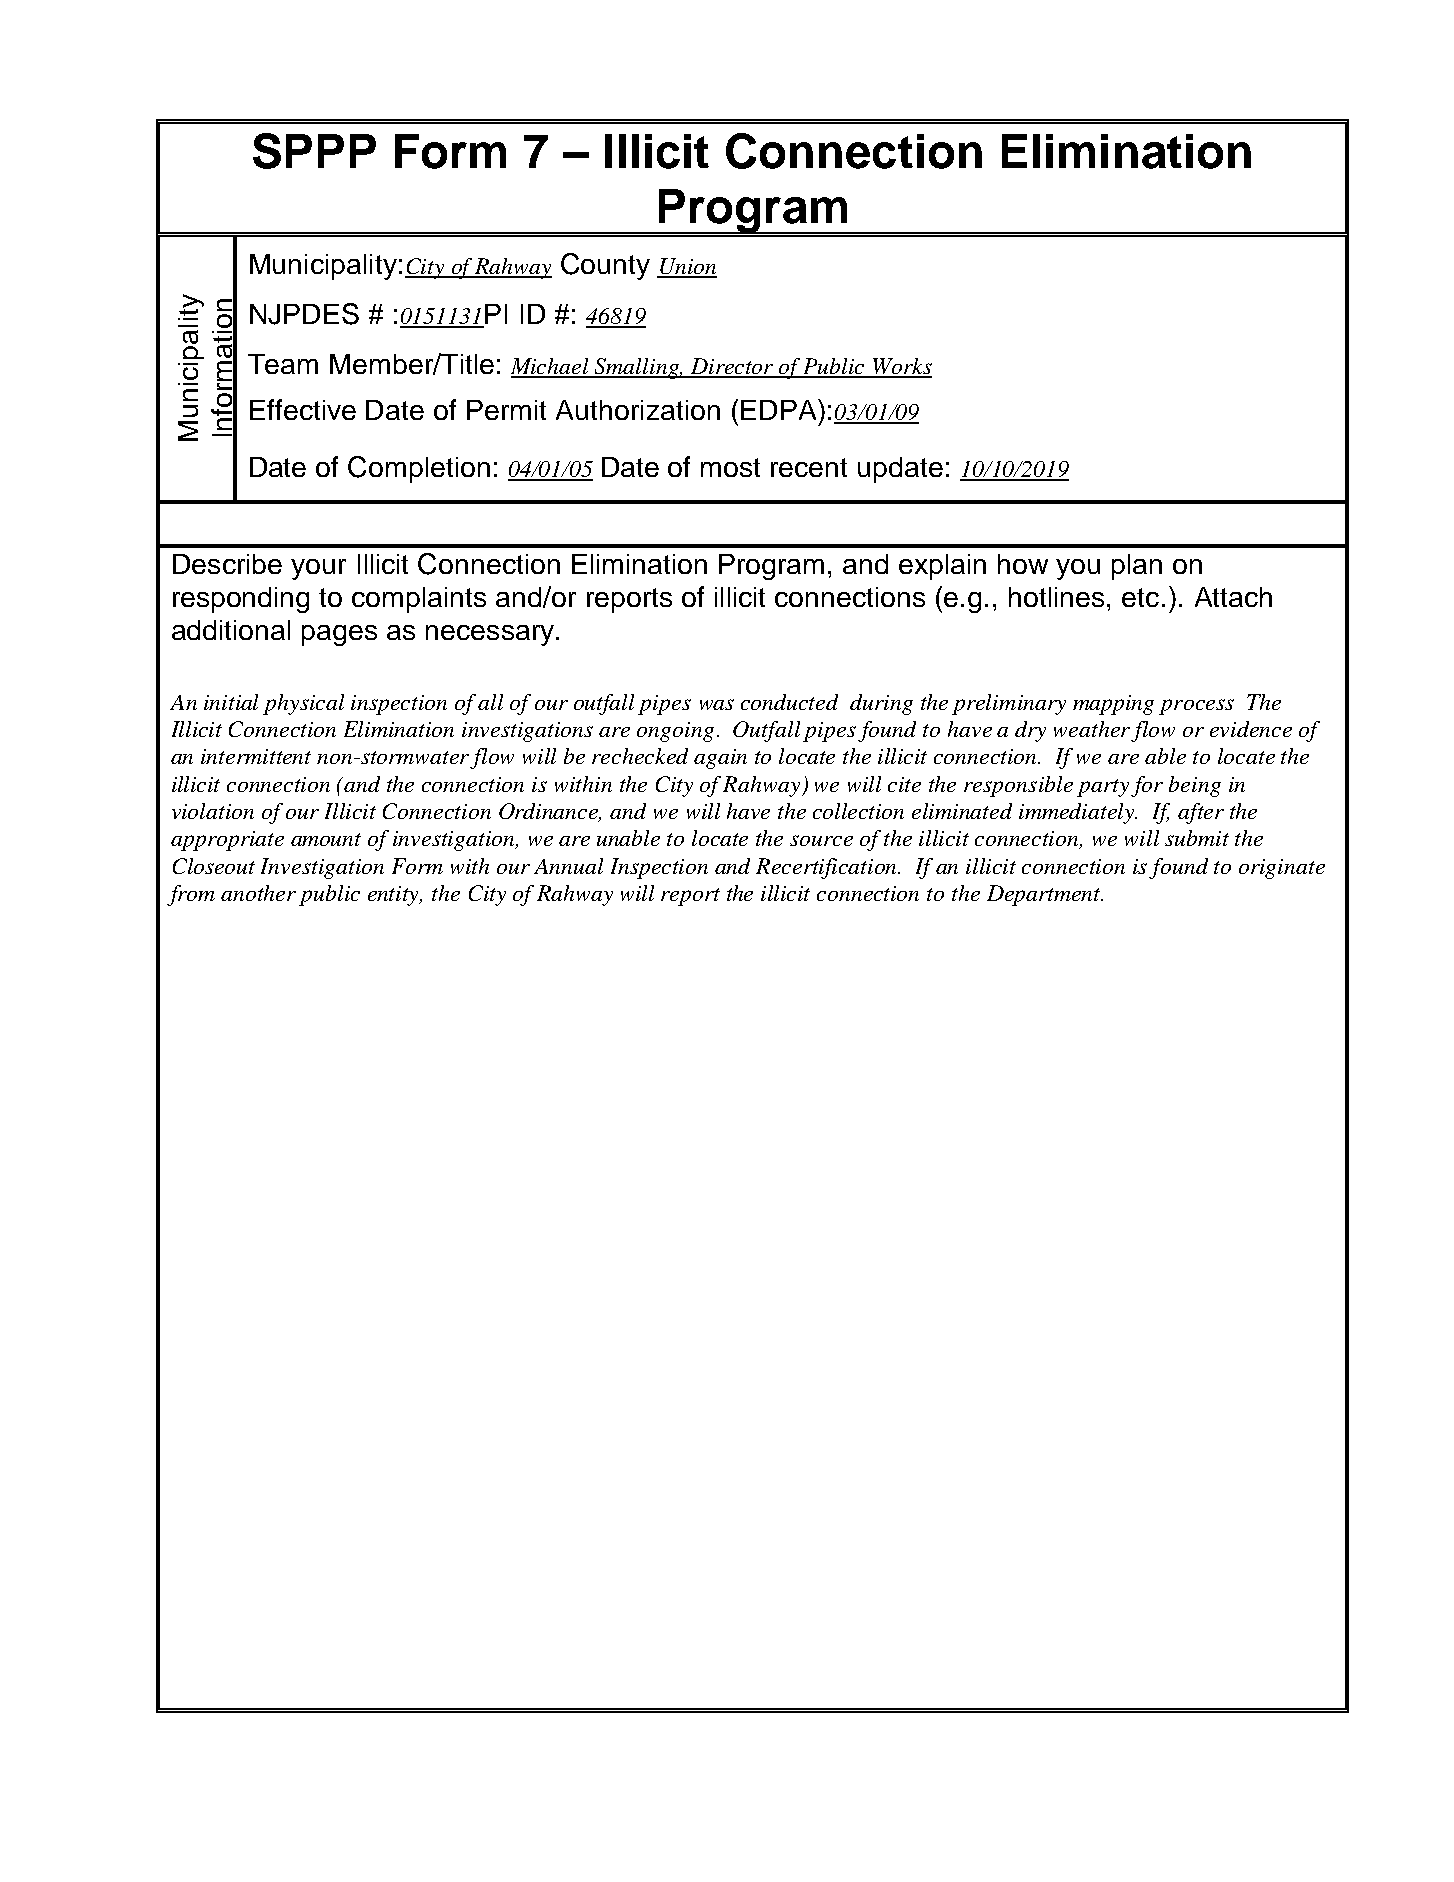 The height and width of the page is (1882, 1454). I want to click on was, so click(717, 704).
